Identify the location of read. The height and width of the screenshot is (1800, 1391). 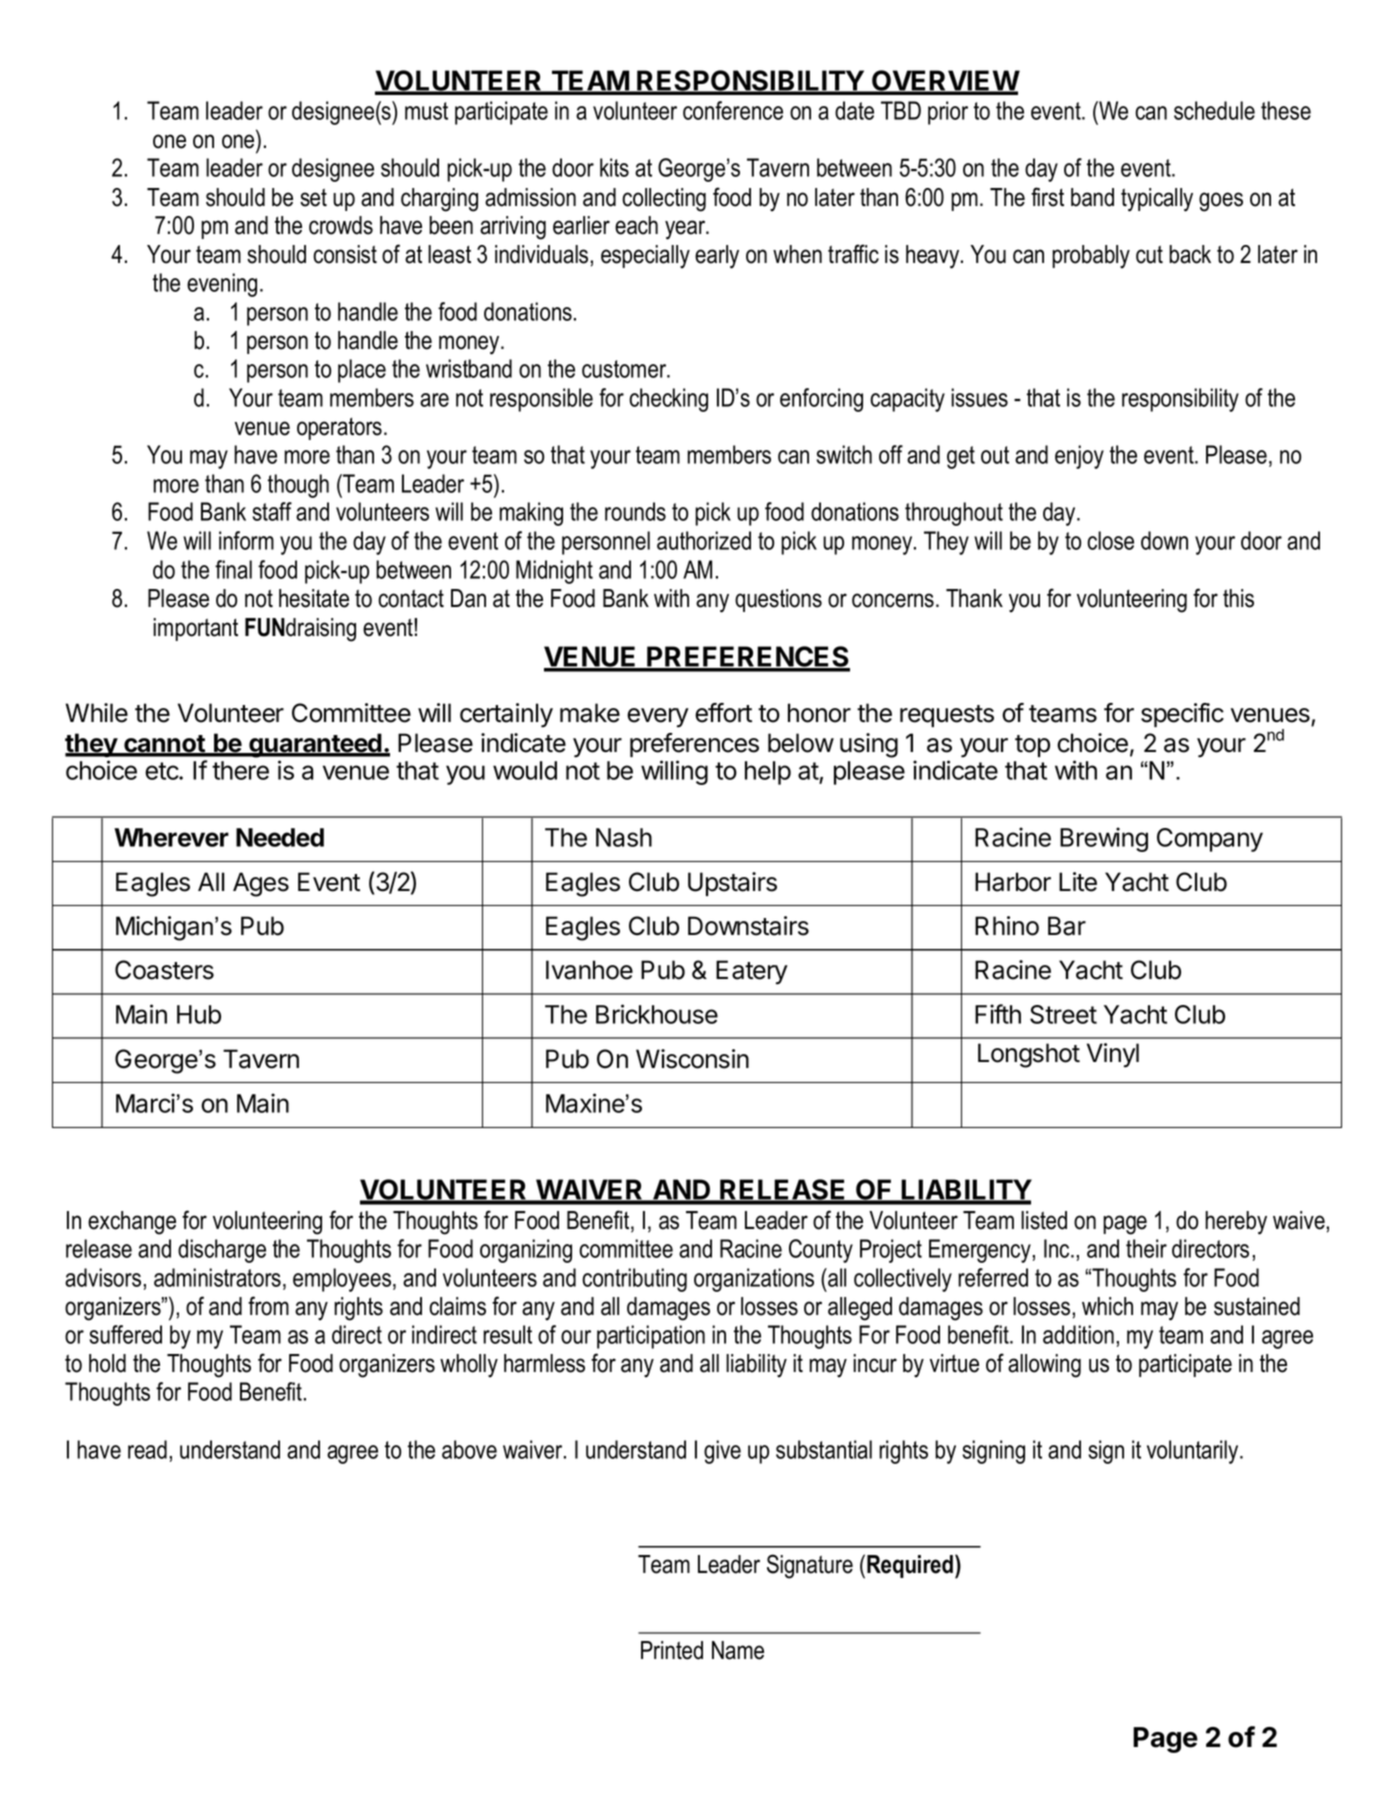
(147, 1449).
